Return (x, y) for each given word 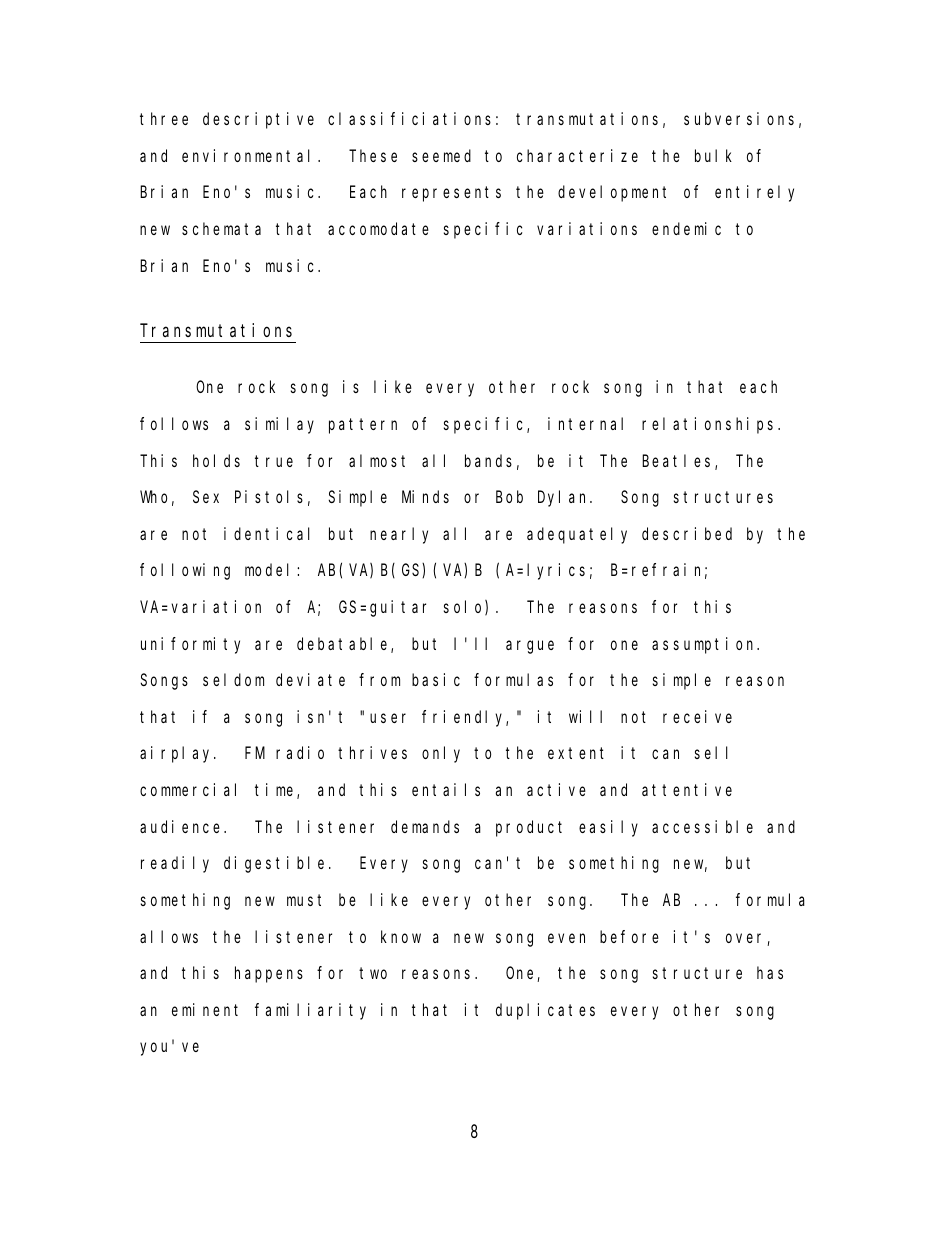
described (687, 533)
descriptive (258, 120)
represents (451, 194)
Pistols (269, 496)
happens (269, 974)
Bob (509, 496)
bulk (713, 155)
